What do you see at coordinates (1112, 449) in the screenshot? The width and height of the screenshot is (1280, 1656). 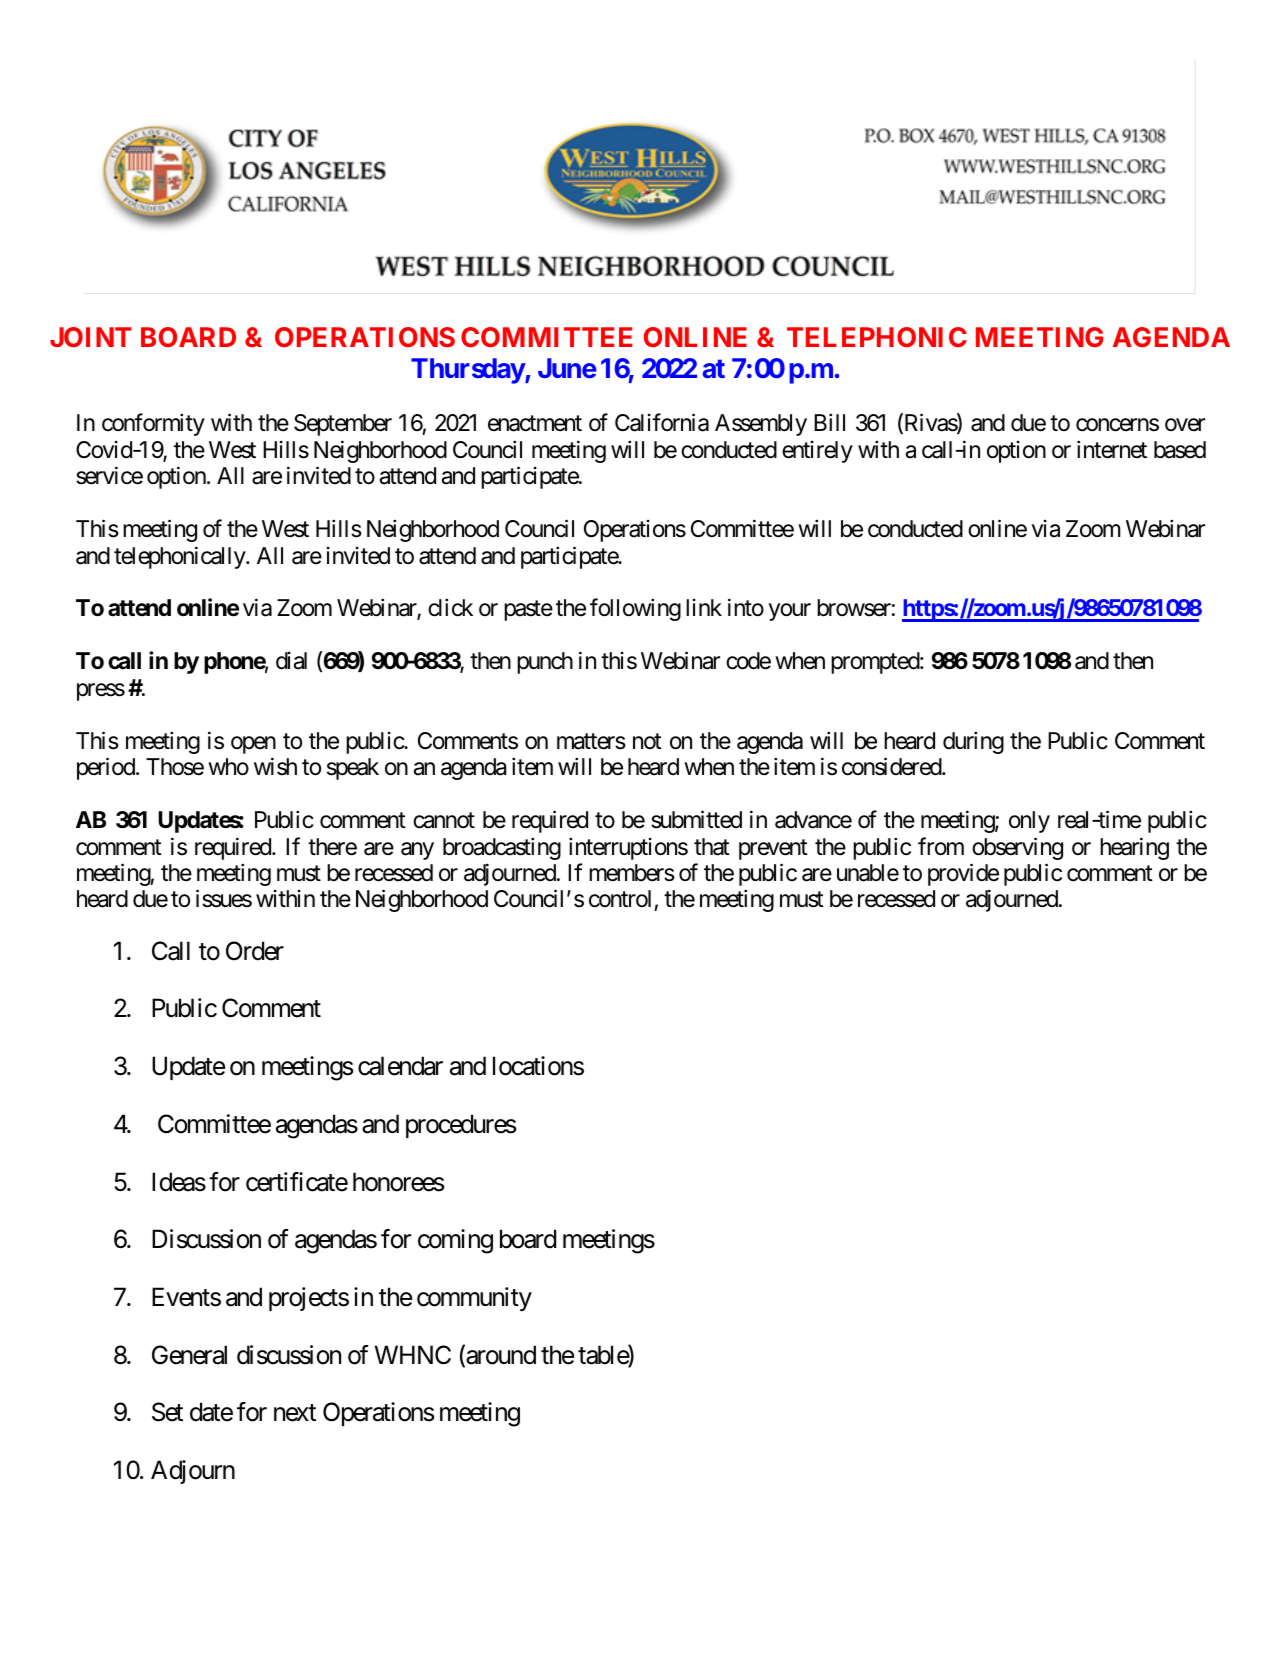 I see `internet` at bounding box center [1112, 449].
